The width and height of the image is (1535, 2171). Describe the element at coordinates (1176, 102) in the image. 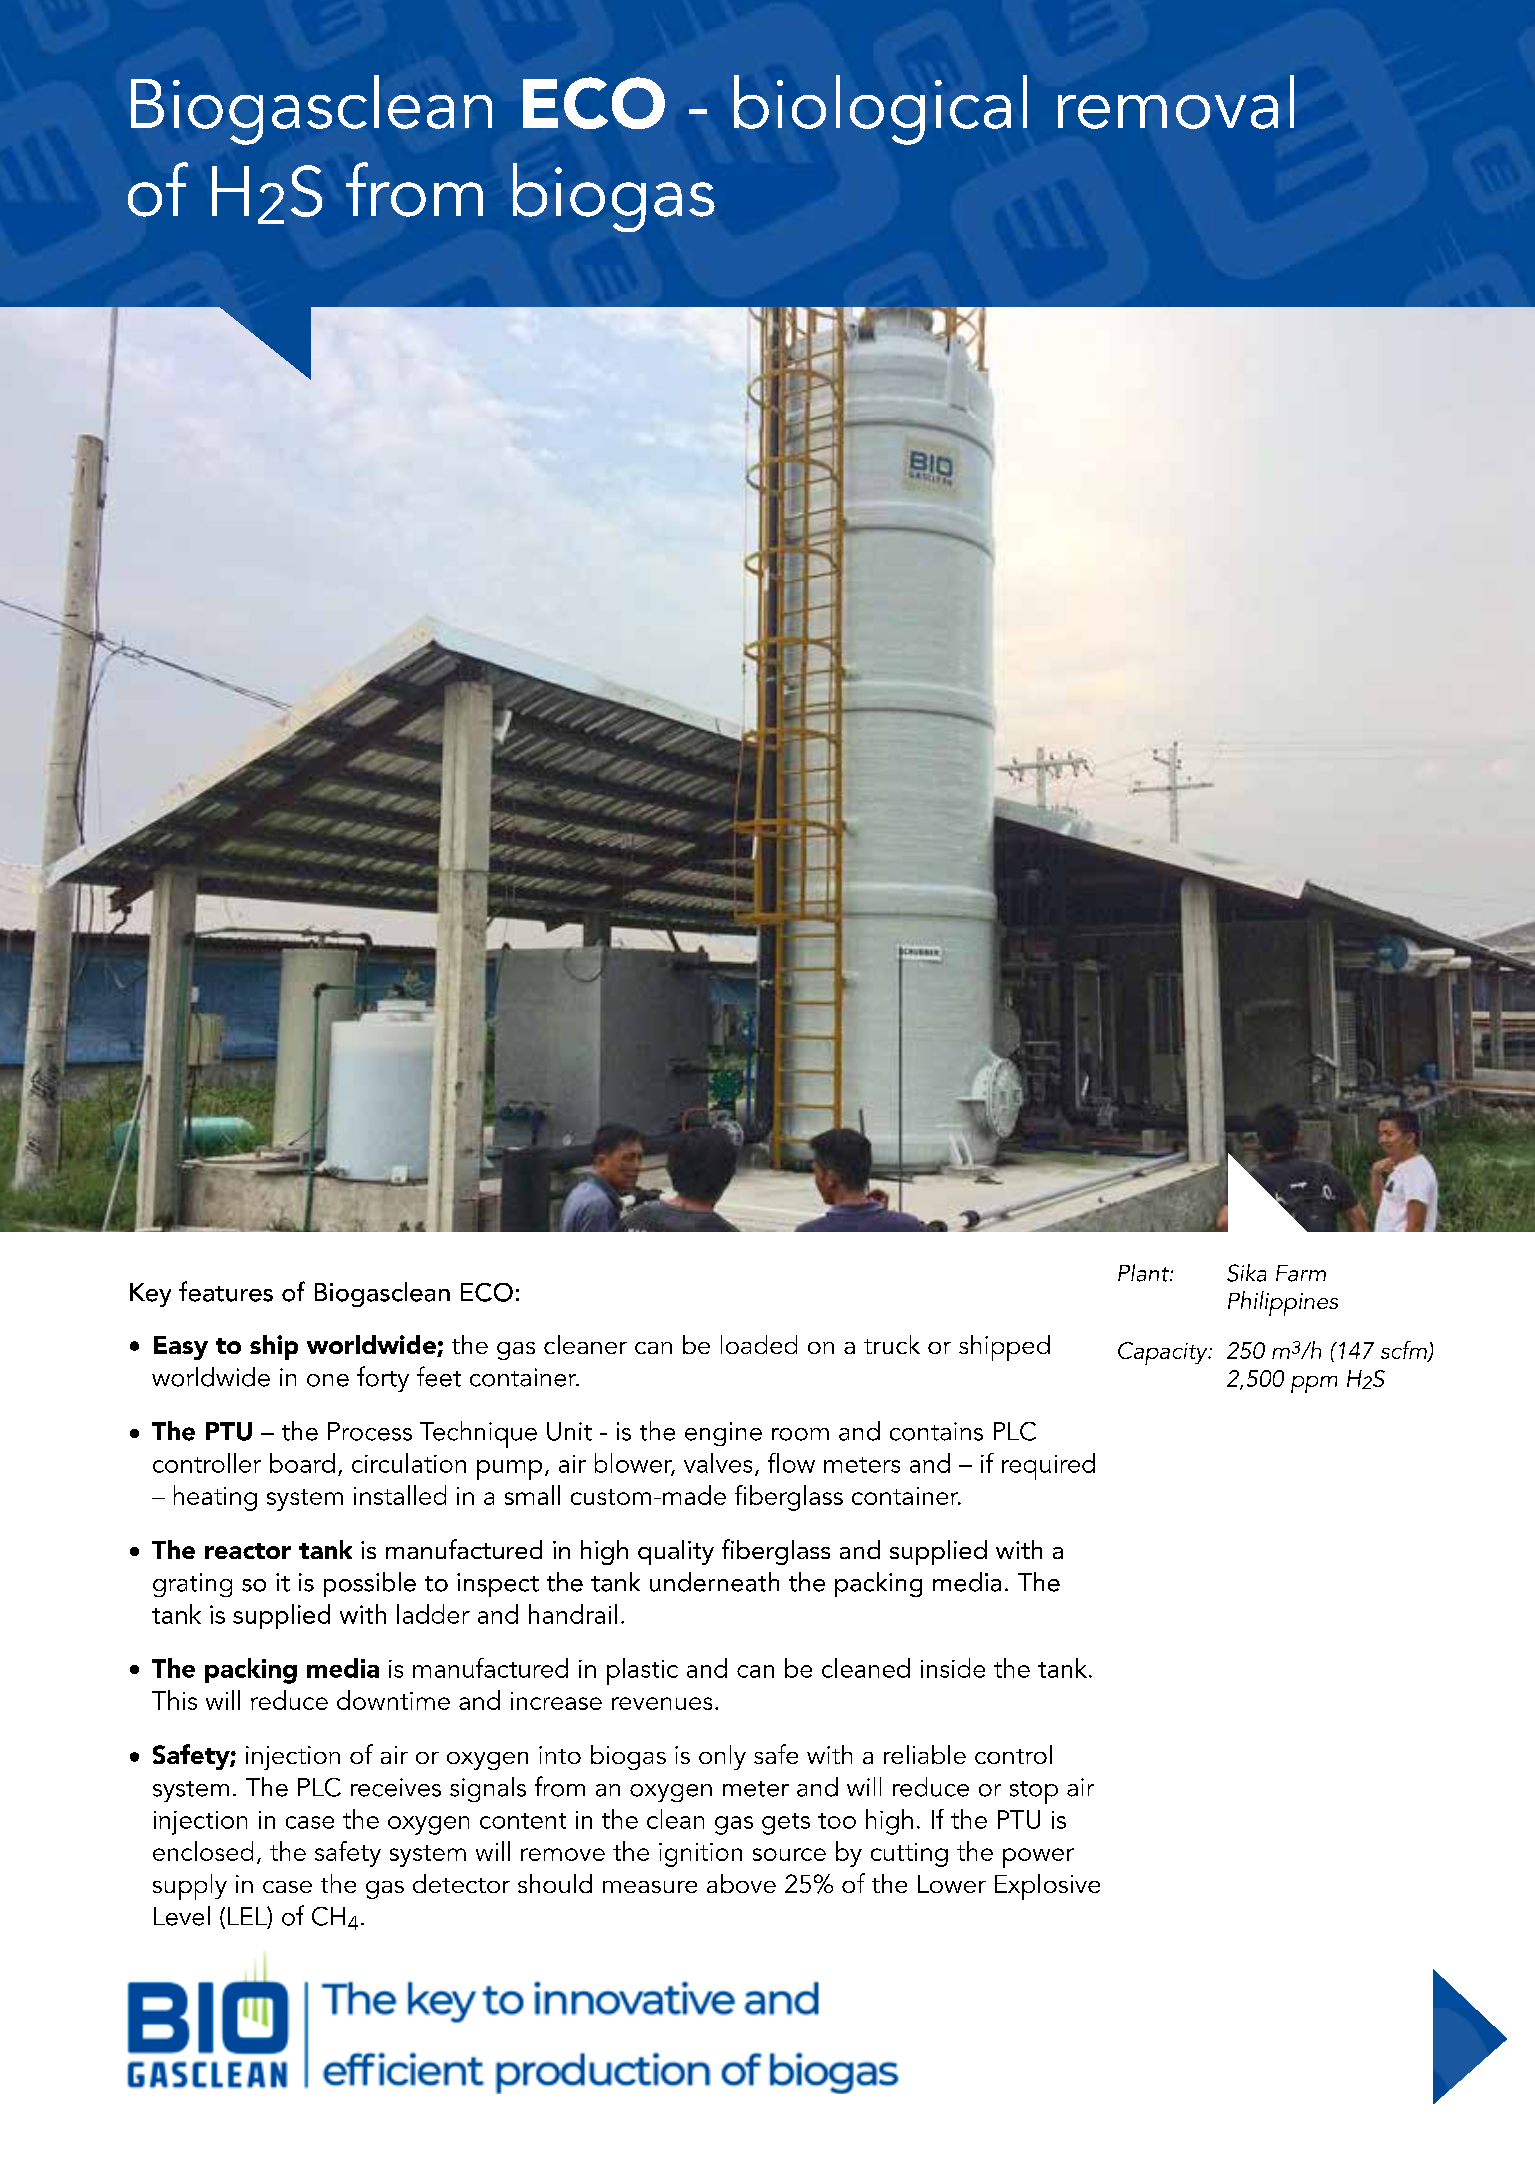

I see `removal` at that location.
